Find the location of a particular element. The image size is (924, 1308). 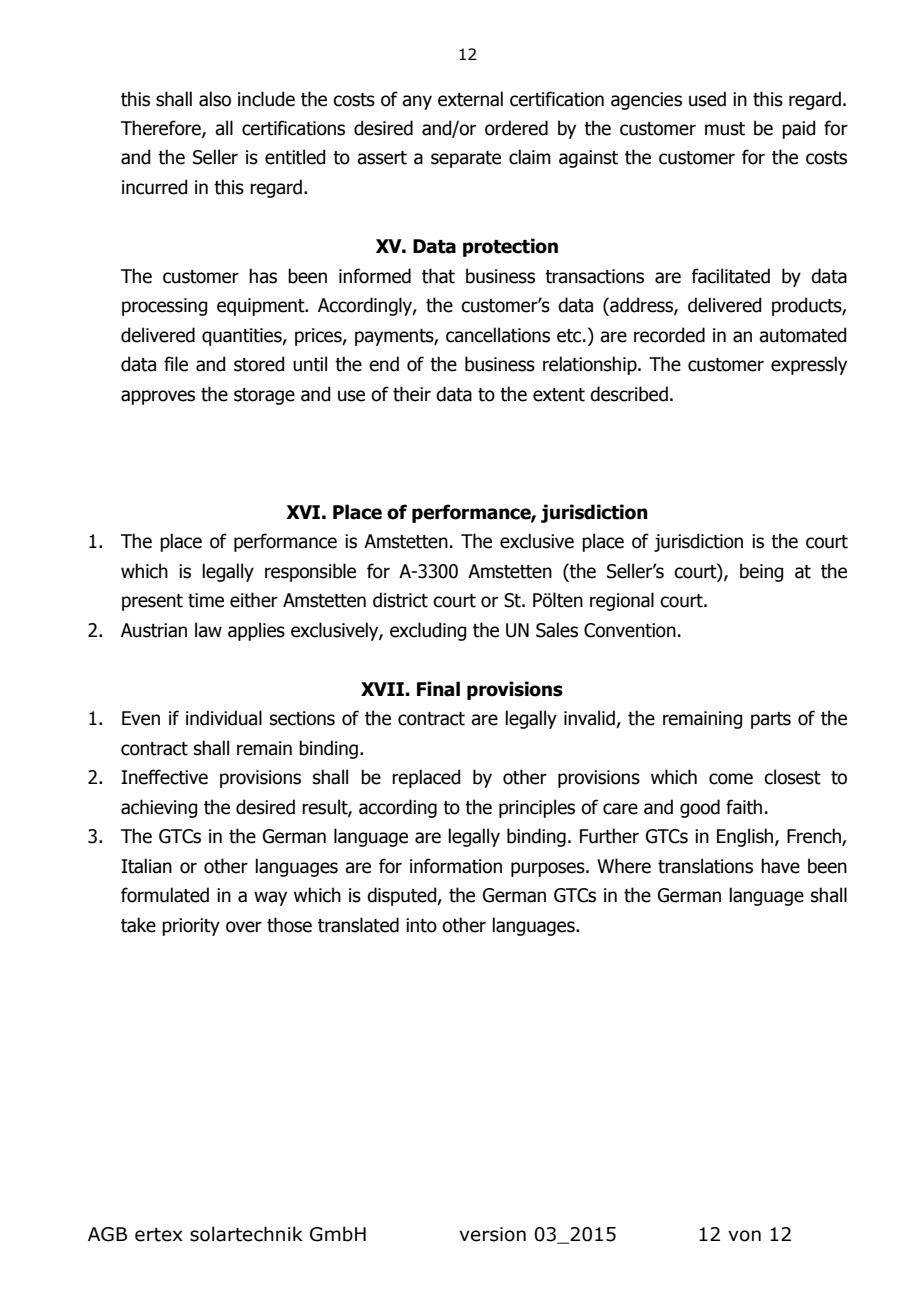

law is located at coordinates (208, 630).
